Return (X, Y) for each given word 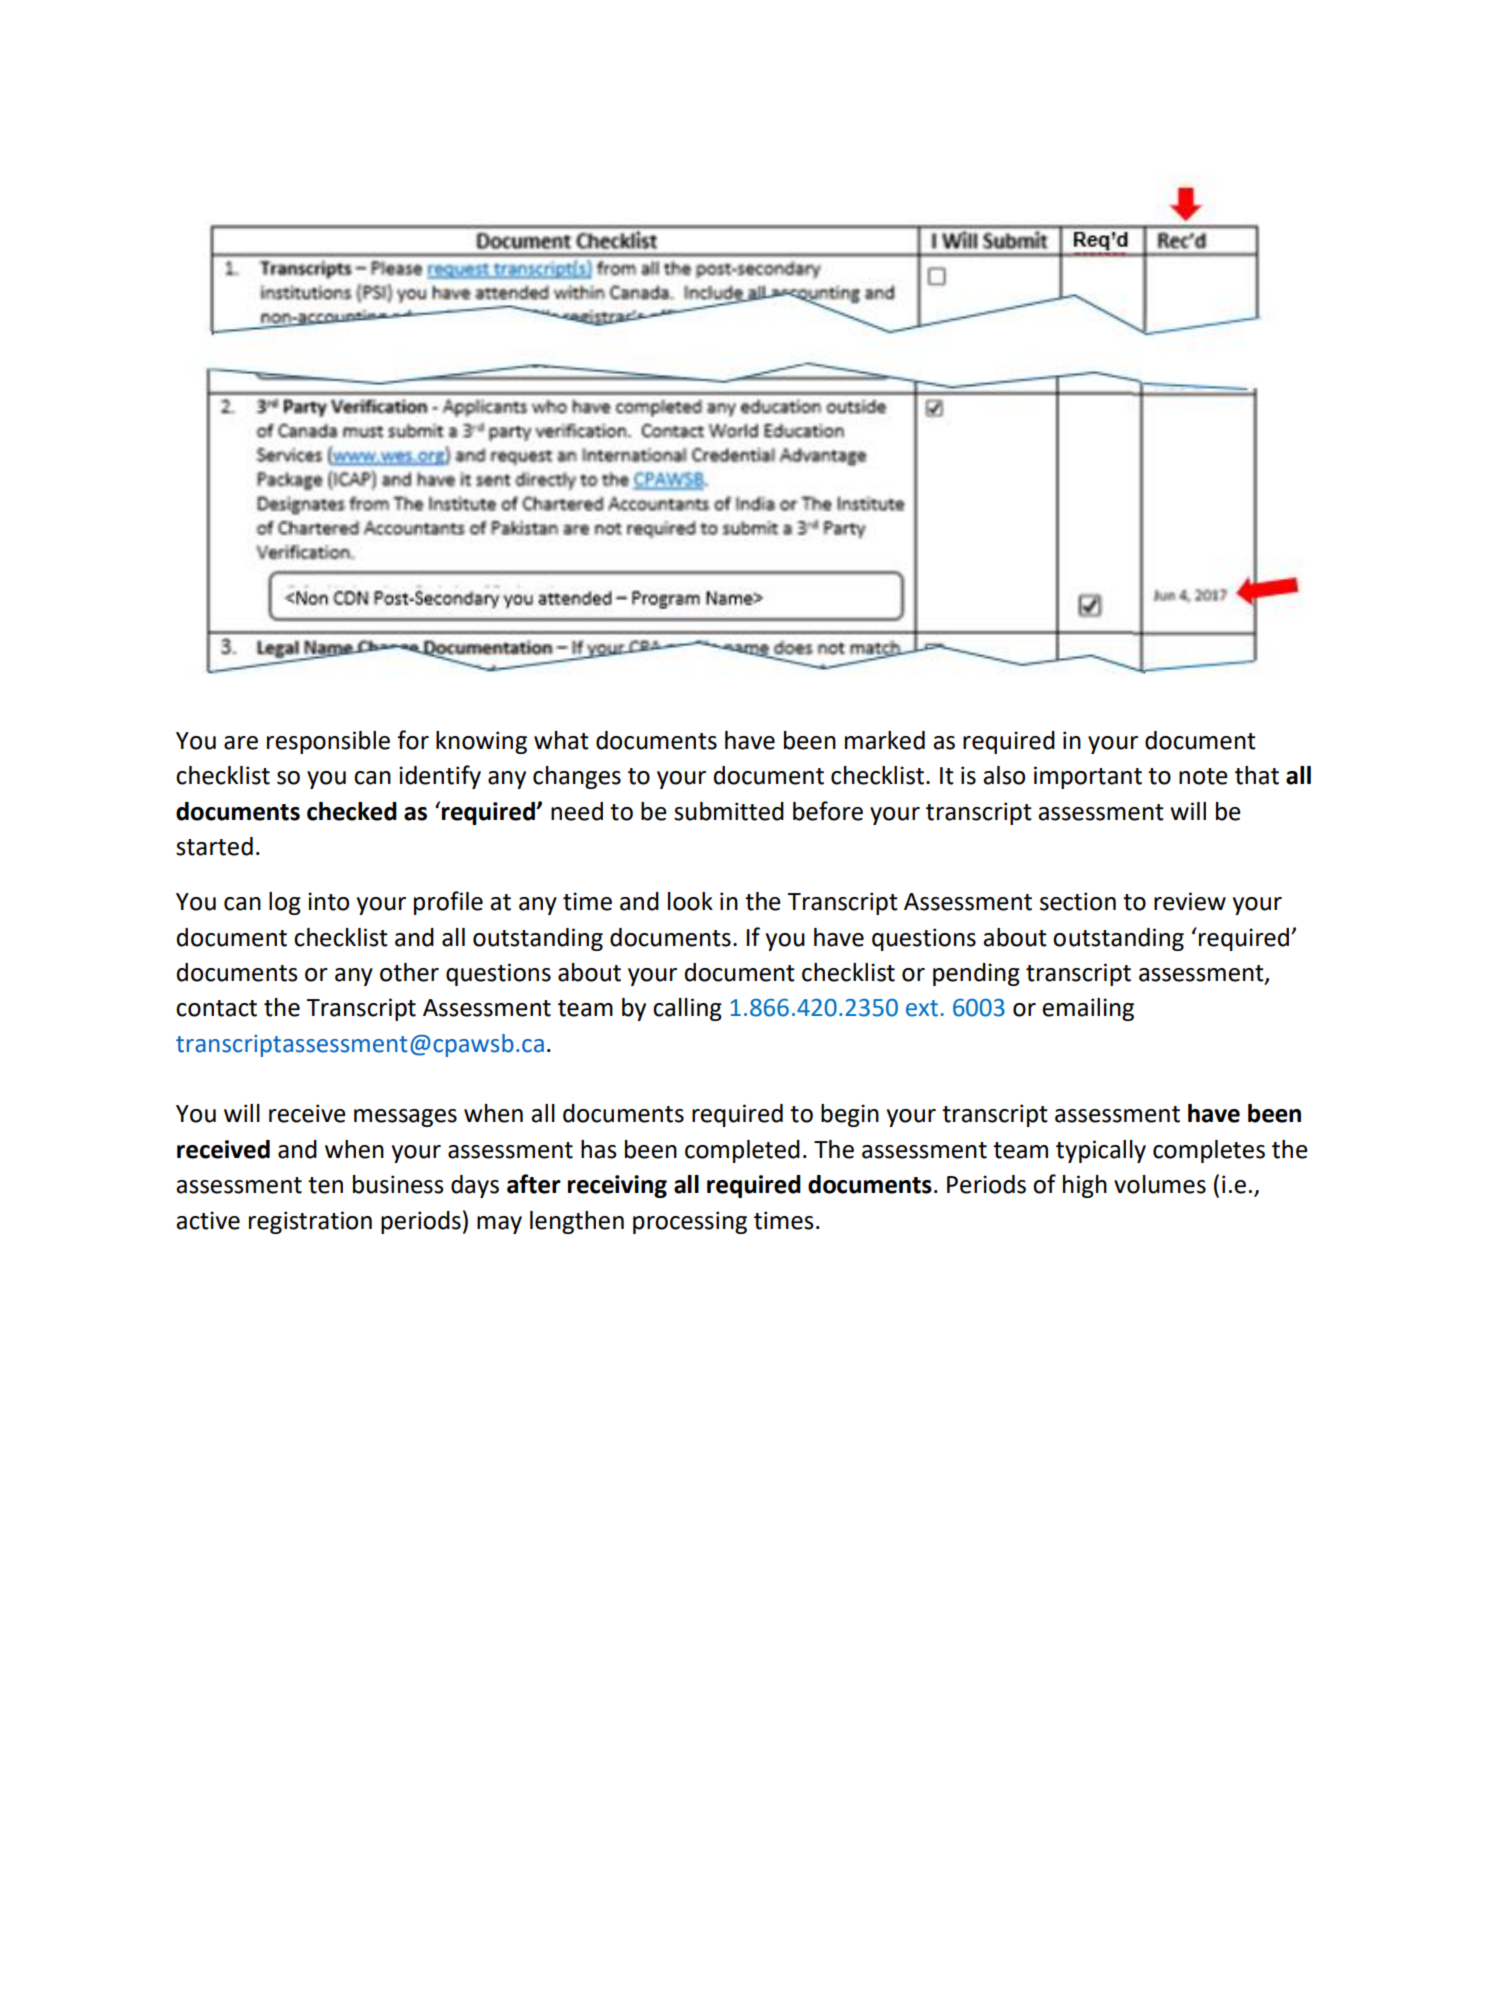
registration (310, 1222)
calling (687, 1009)
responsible (328, 742)
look (690, 901)
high (1085, 1186)
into (328, 901)
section (1078, 901)
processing (690, 1222)
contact (216, 1008)
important (1088, 777)
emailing (1088, 1009)
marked (885, 740)
